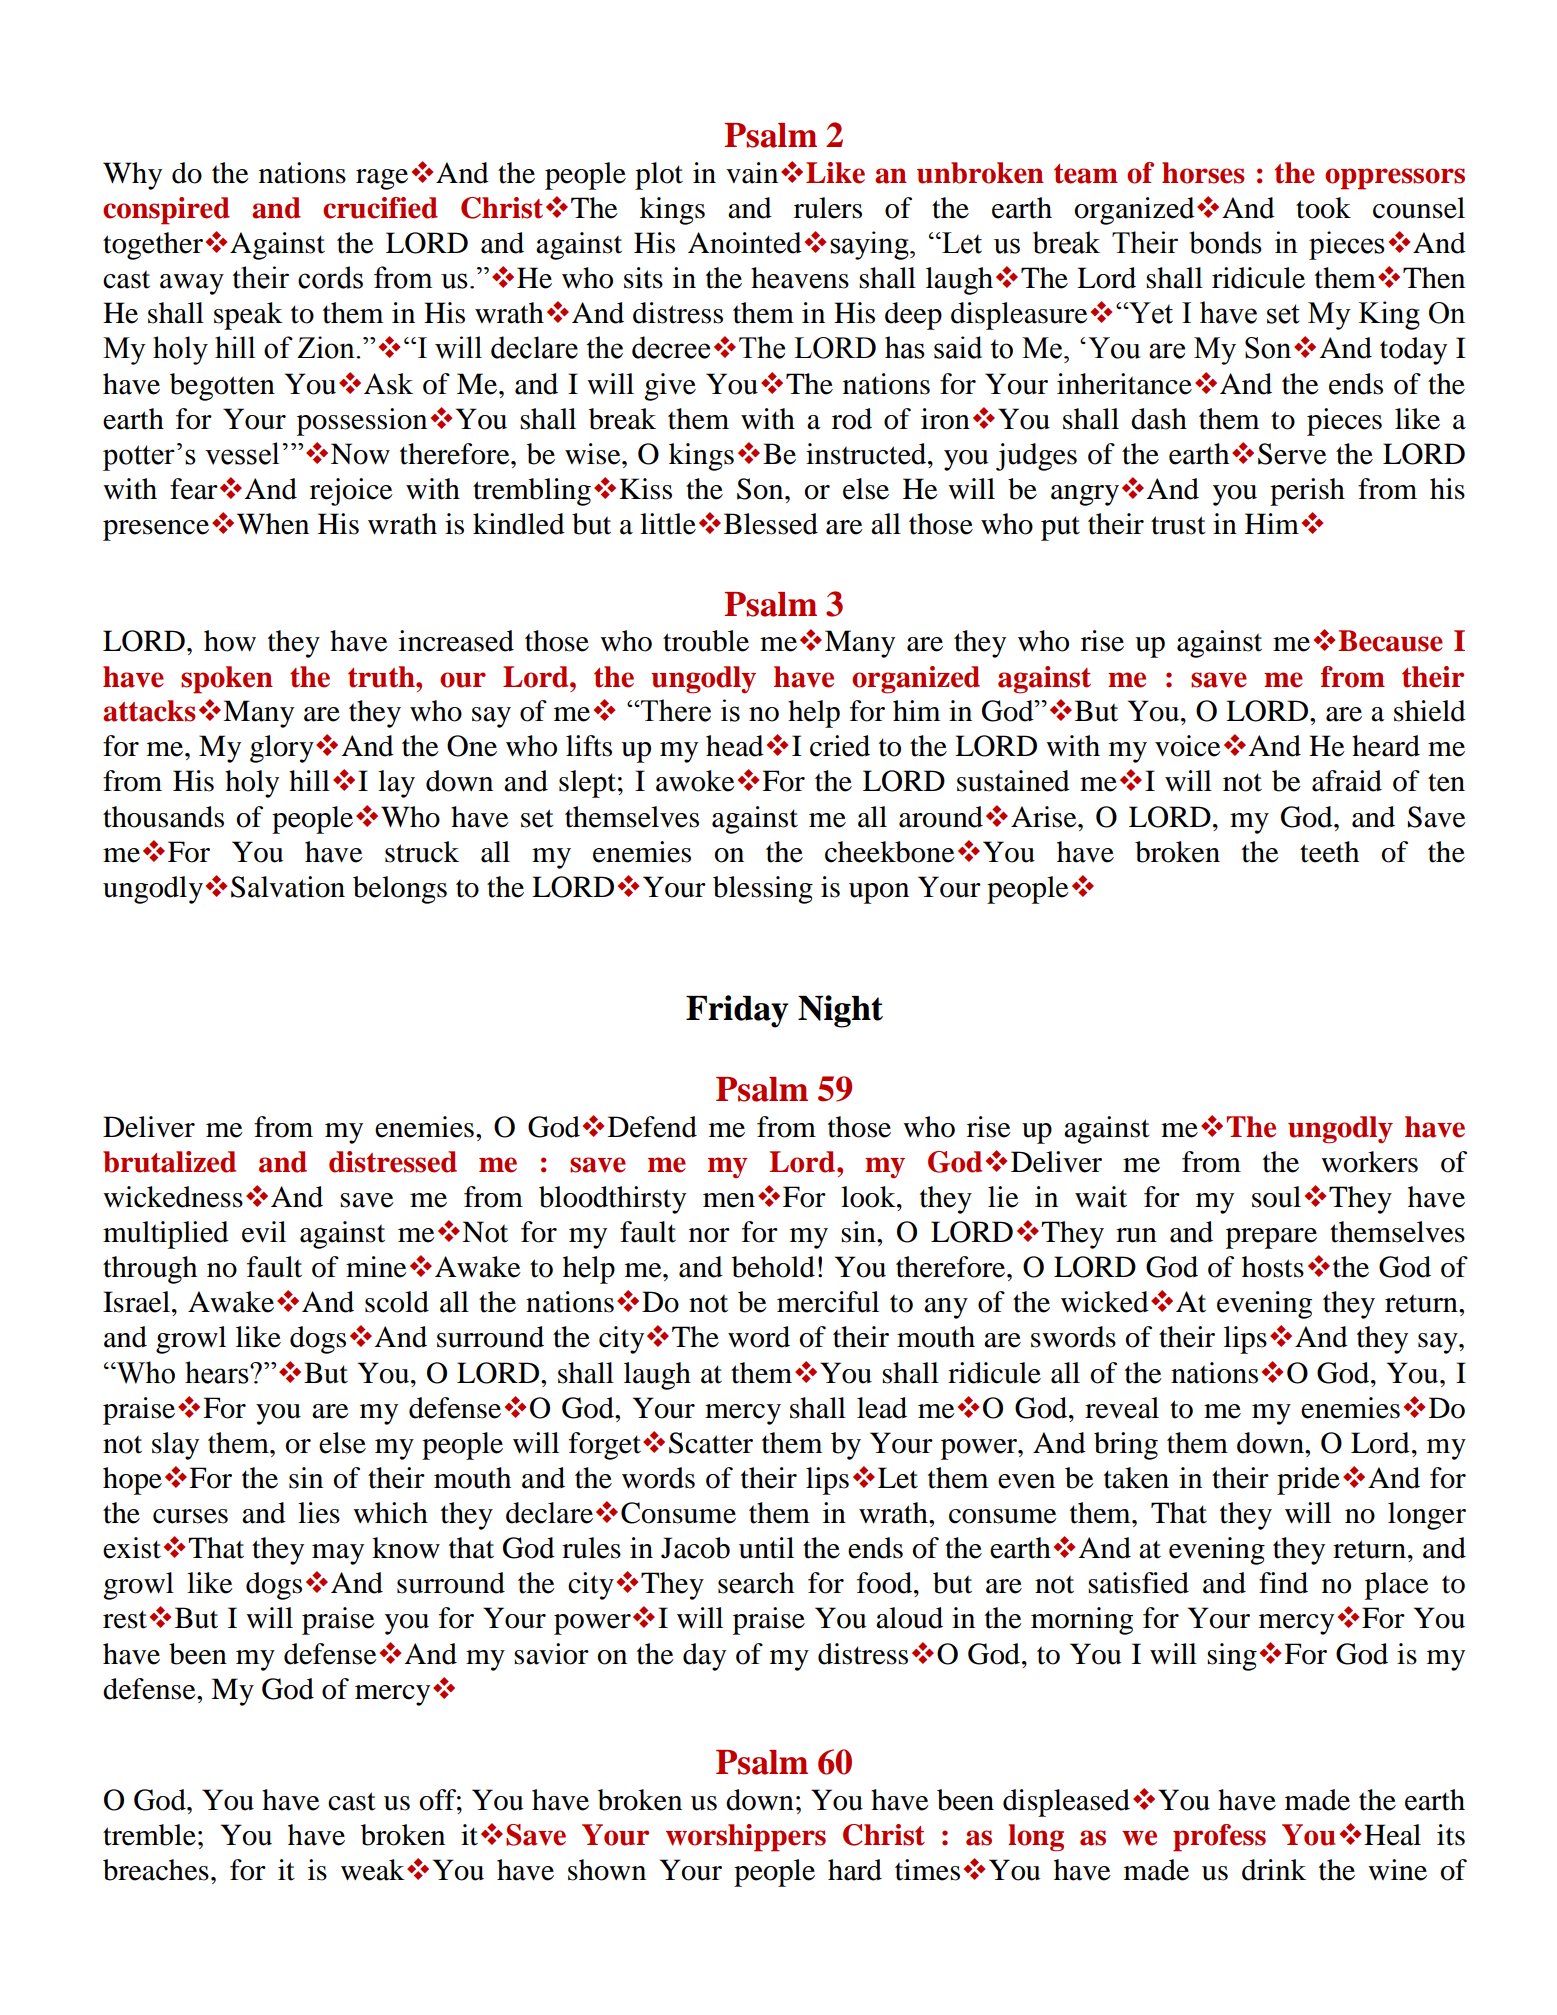 The height and width of the image is (2015, 1557). Describe the element at coordinates (1323, 208) in the image. I see `took` at that location.
